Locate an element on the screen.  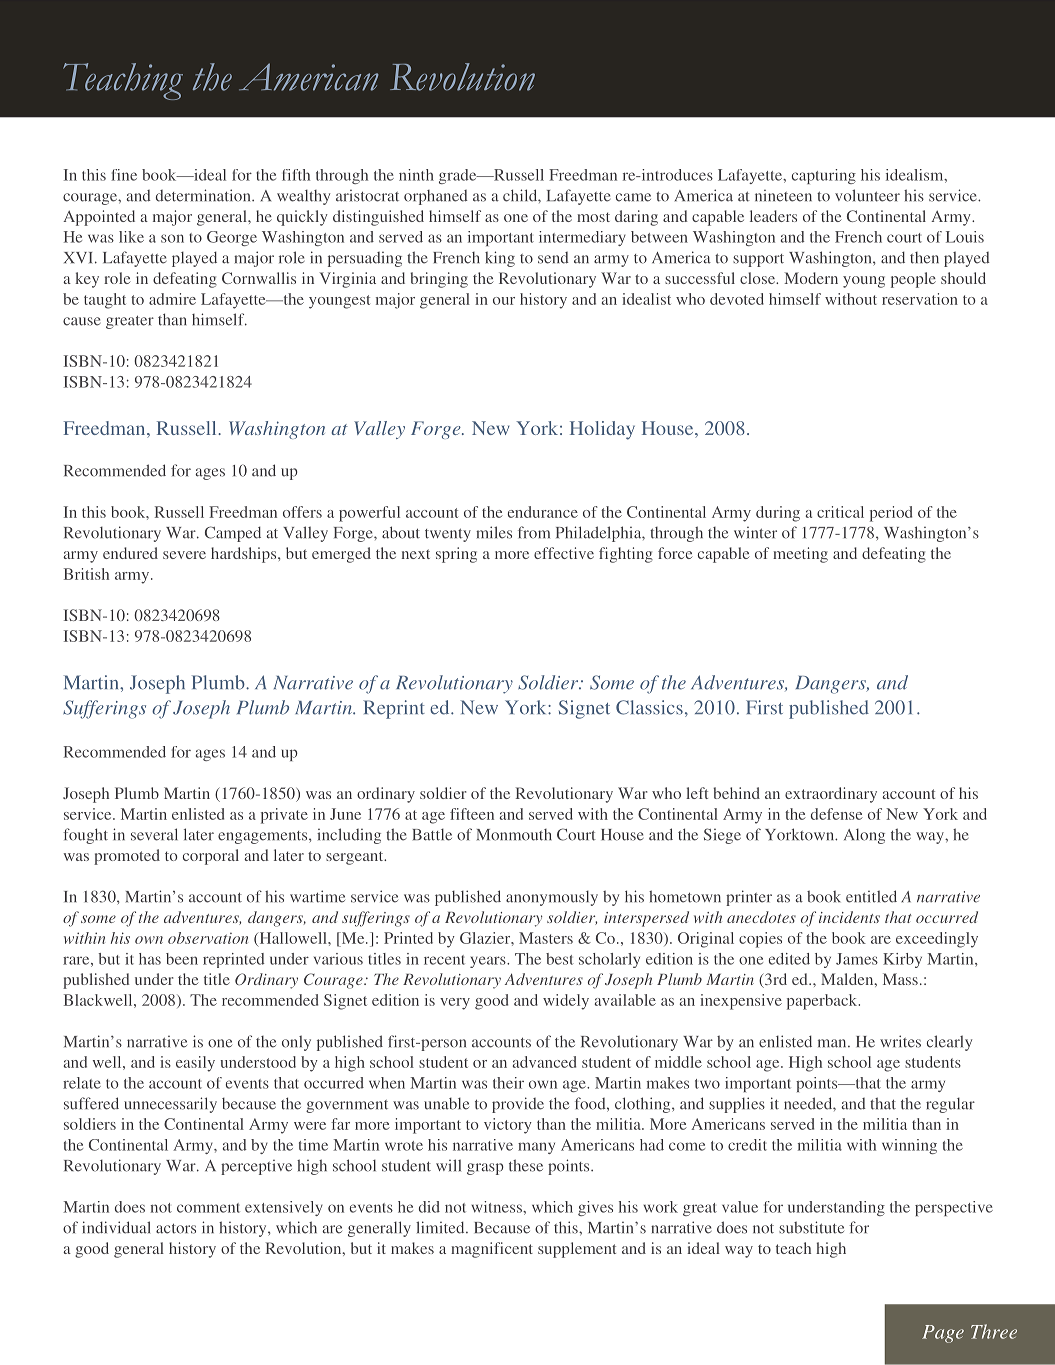
fifteen is located at coordinates (472, 814).
